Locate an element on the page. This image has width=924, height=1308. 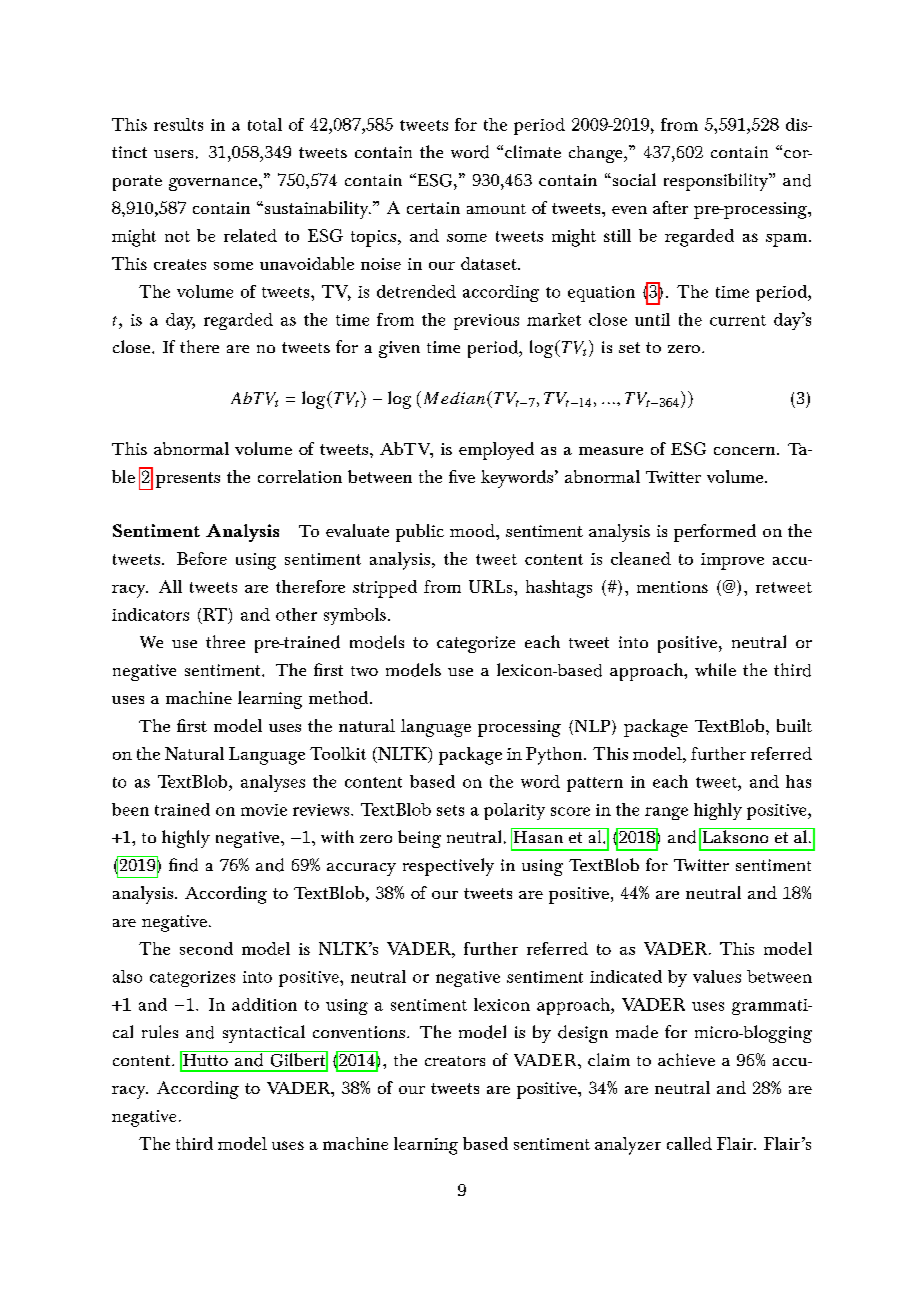
creators is located at coordinates (455, 1061).
